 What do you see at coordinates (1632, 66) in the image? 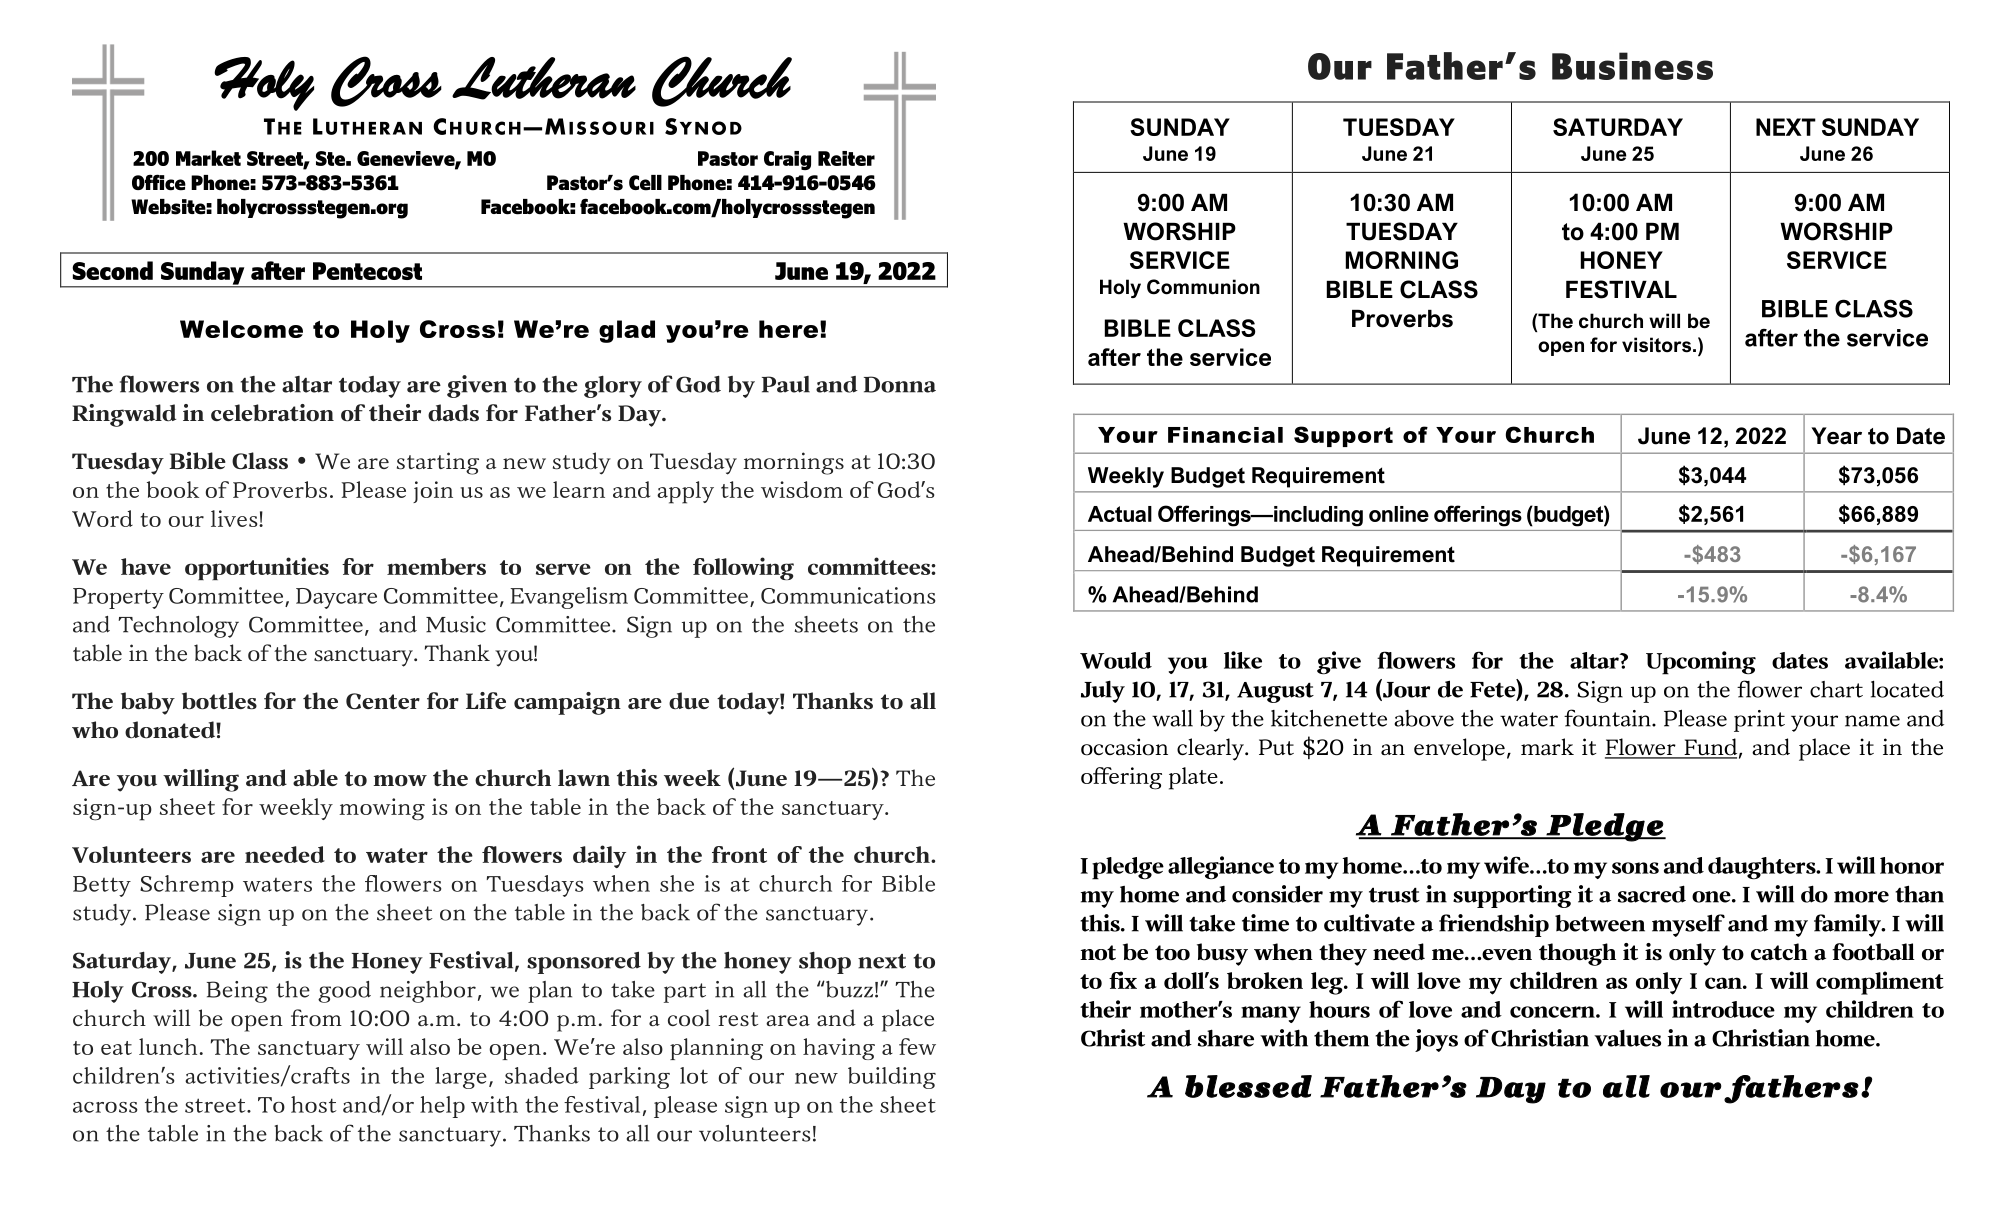
I see `Business` at bounding box center [1632, 66].
